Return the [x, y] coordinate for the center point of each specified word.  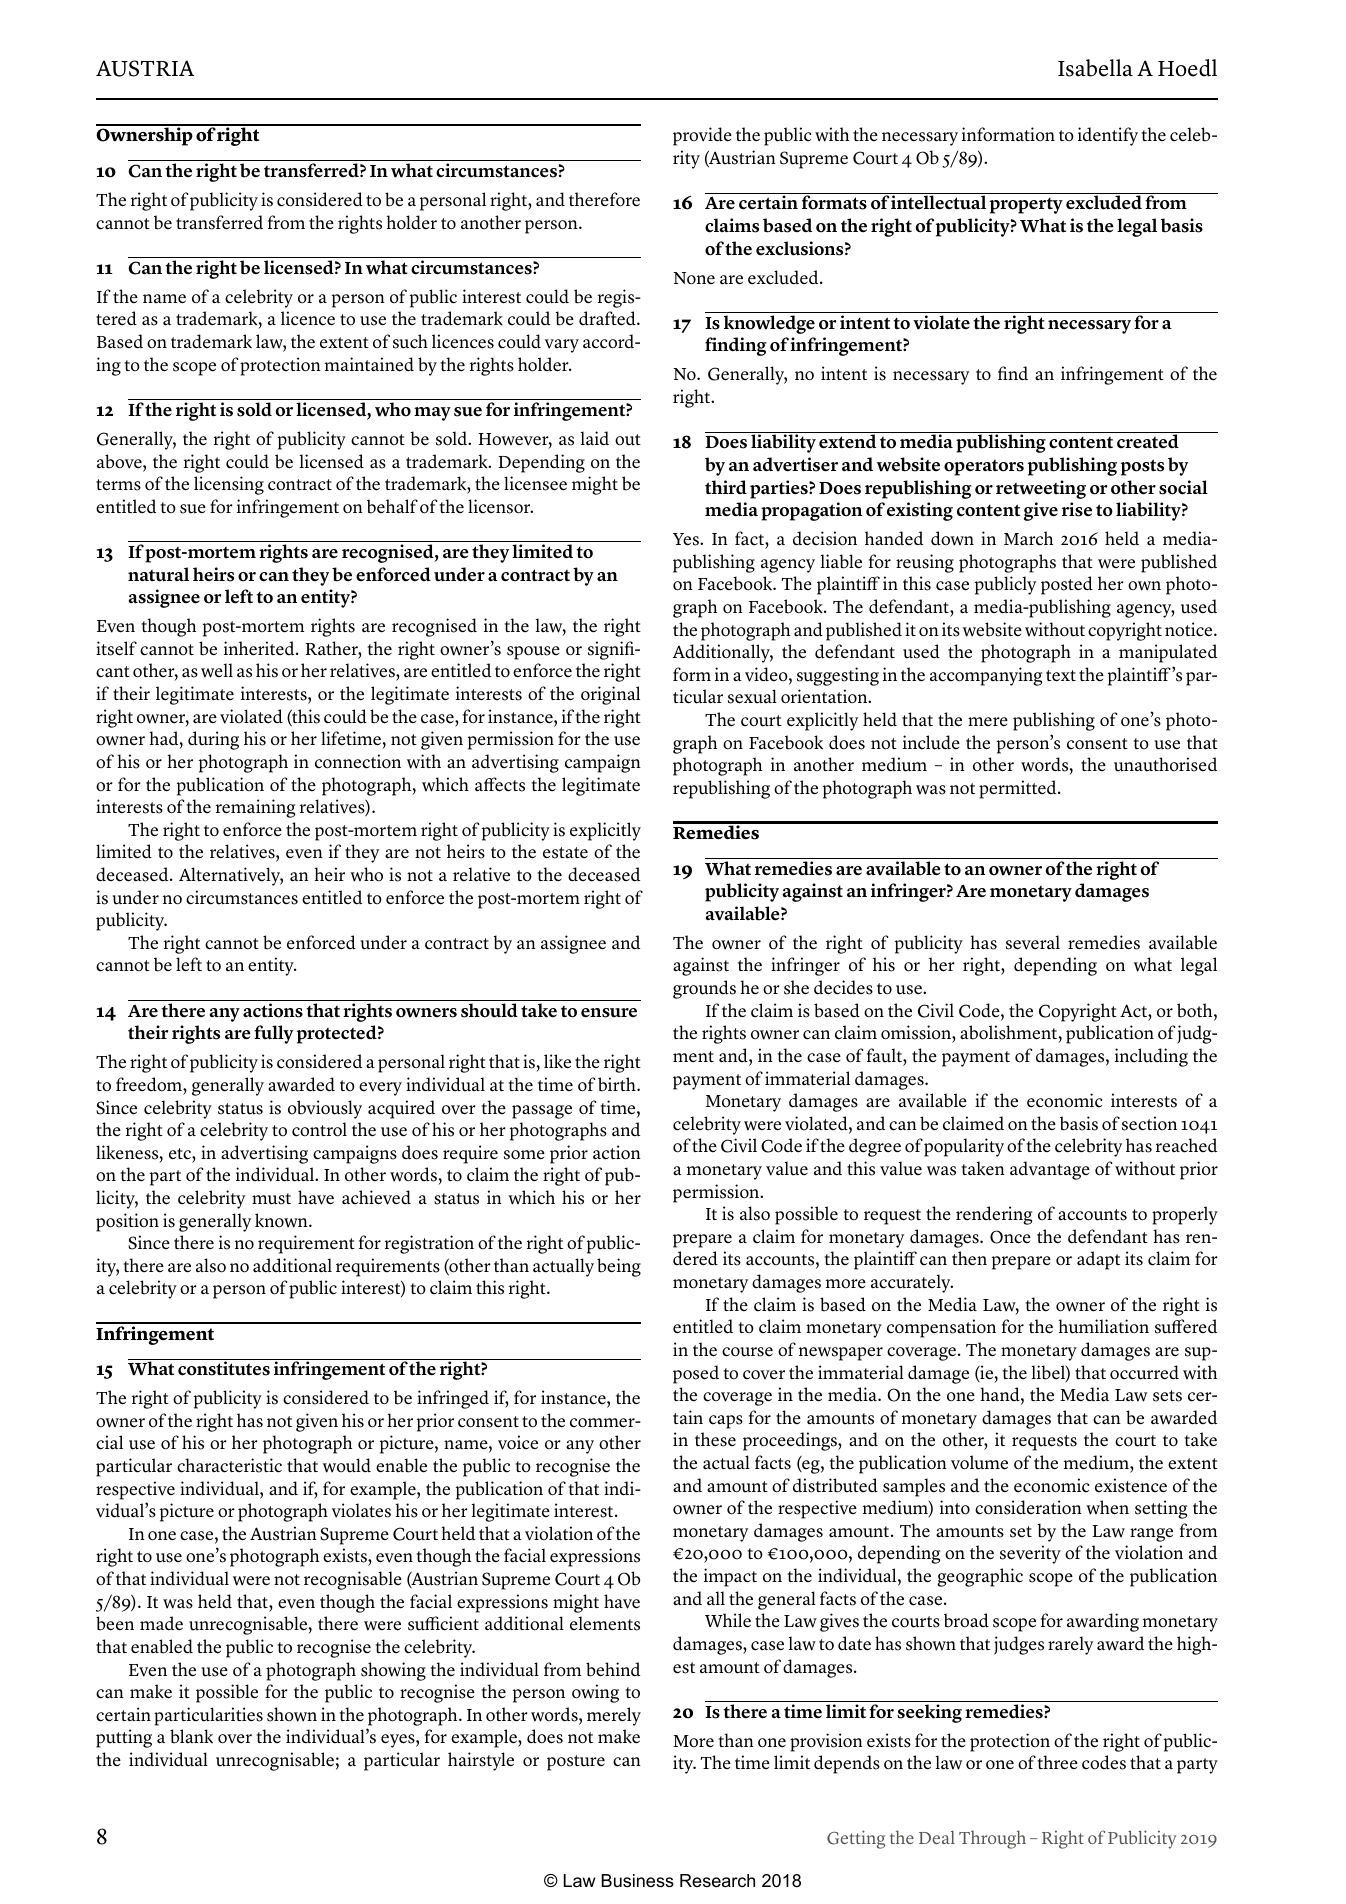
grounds [704, 989]
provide [702, 136]
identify [1108, 136]
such [410, 341]
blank [191, 1736]
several [1033, 942]
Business [638, 1881]
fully [273, 1034]
